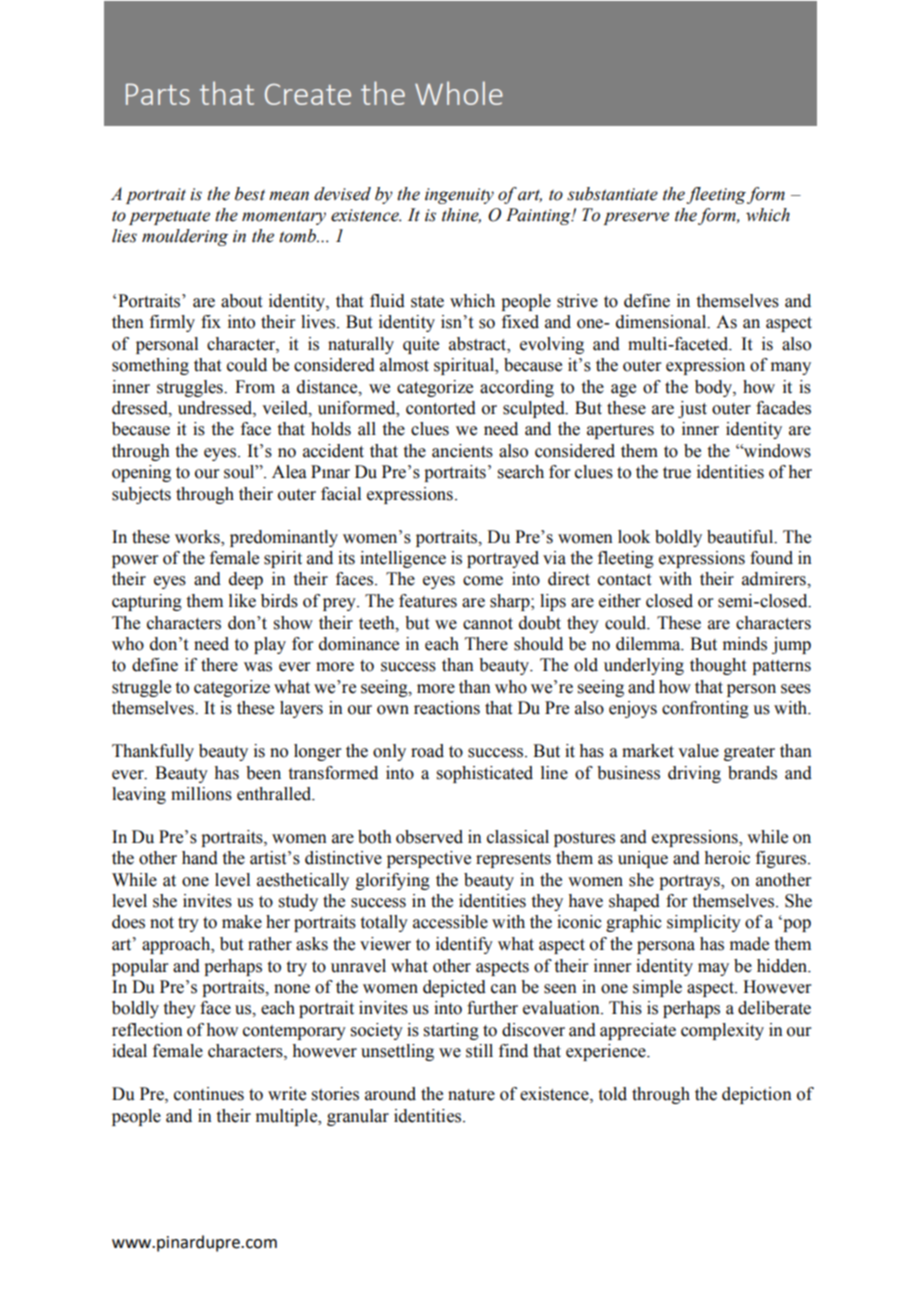  What do you see at coordinates (428, 601) in the document?
I see `features` at bounding box center [428, 601].
